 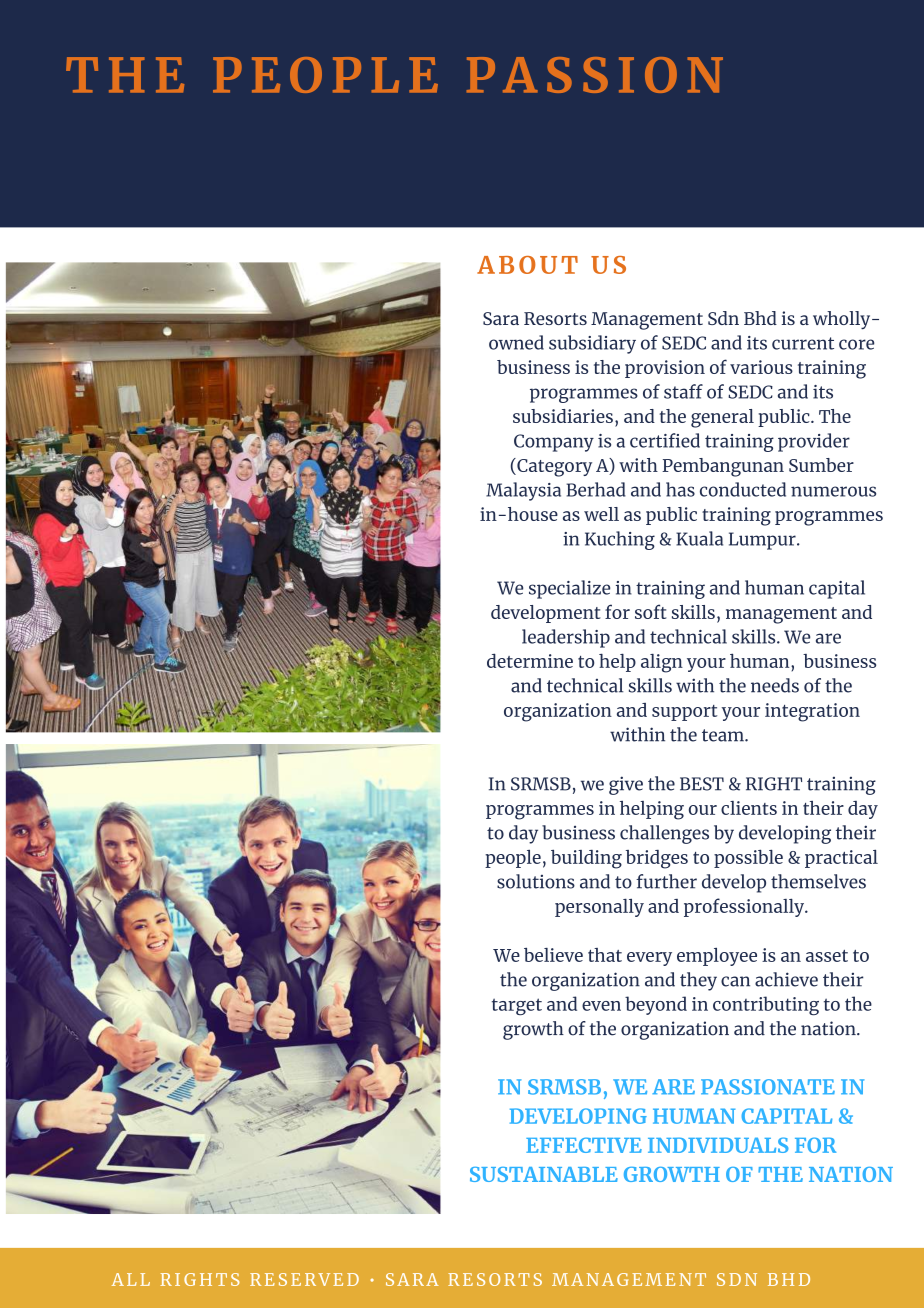 What do you see at coordinates (718, 1145) in the screenshot?
I see `INDIVIDUALS` at bounding box center [718, 1145].
